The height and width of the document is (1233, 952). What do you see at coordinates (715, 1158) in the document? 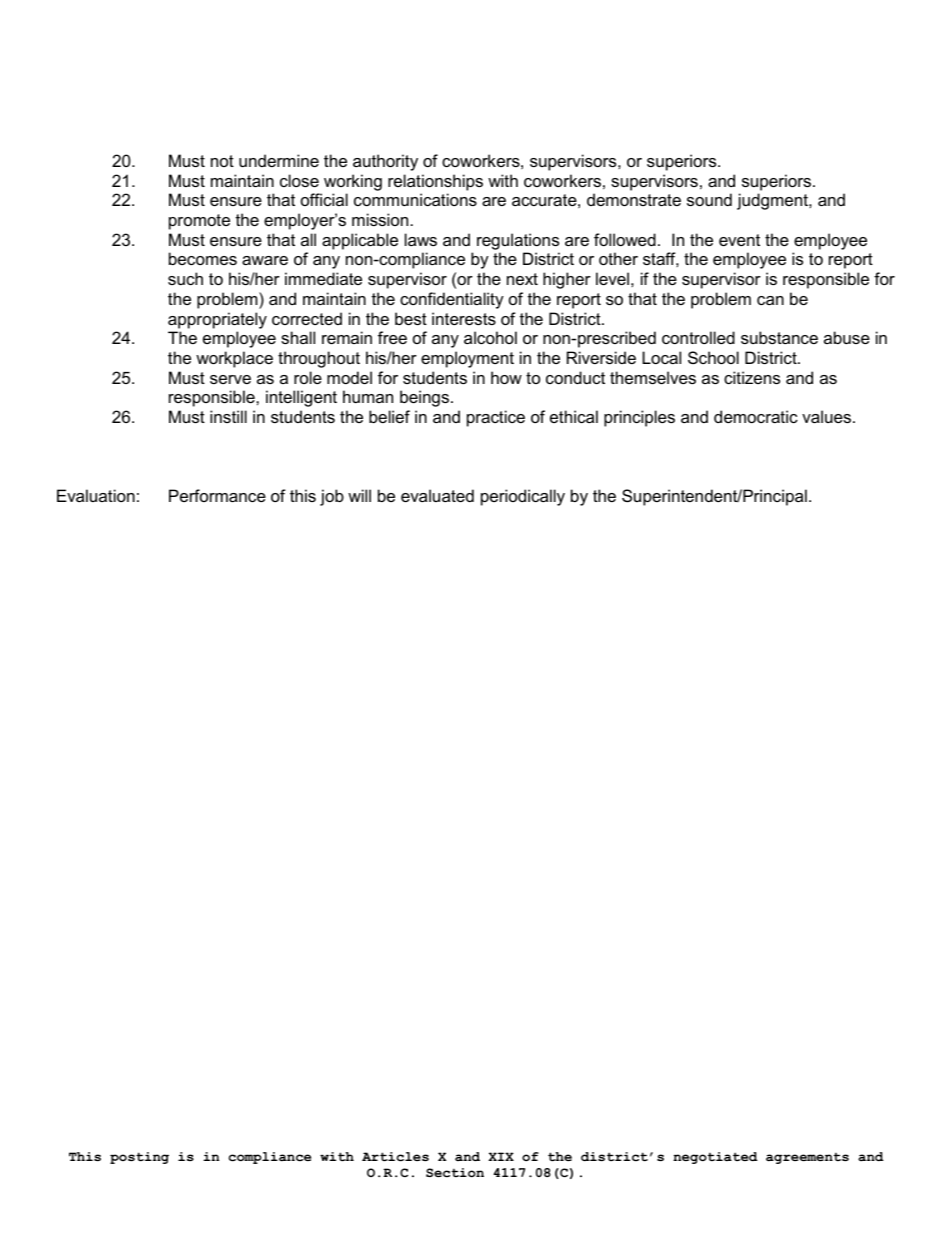
I see `negotiated` at bounding box center [715, 1158].
